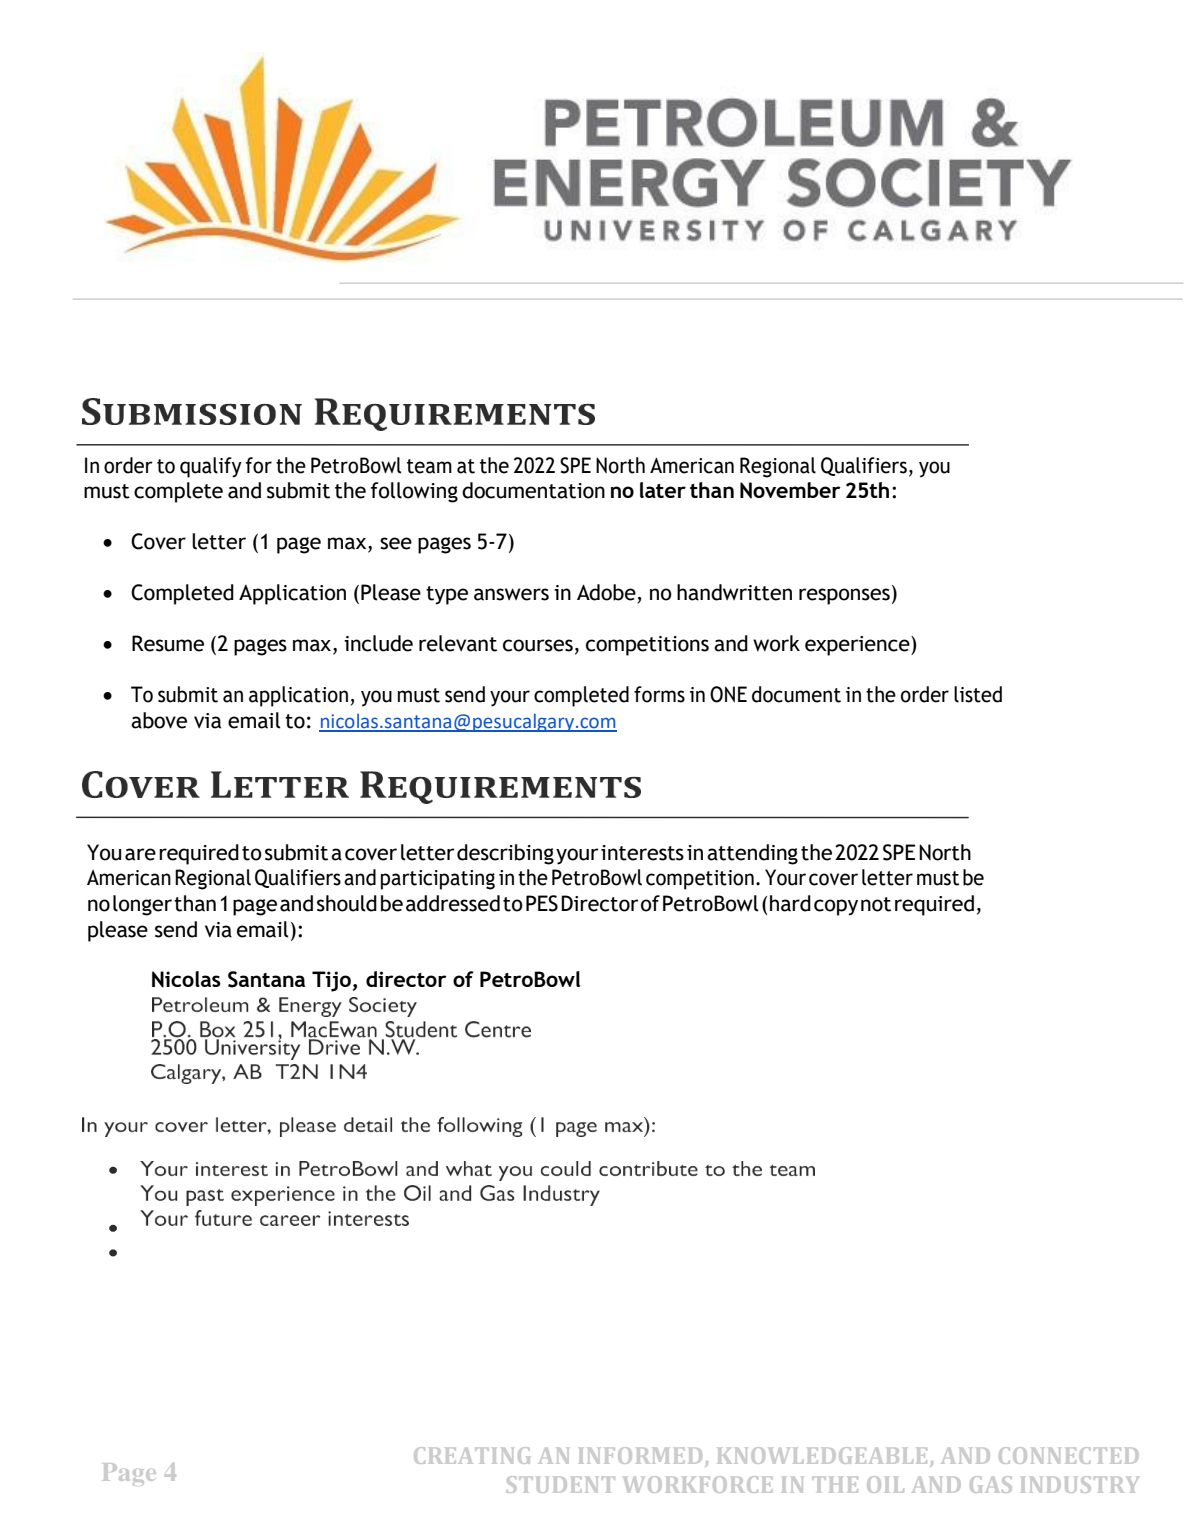  Describe the element at coordinates (561, 1484) in the screenshot. I see `STUDENT` at that location.
